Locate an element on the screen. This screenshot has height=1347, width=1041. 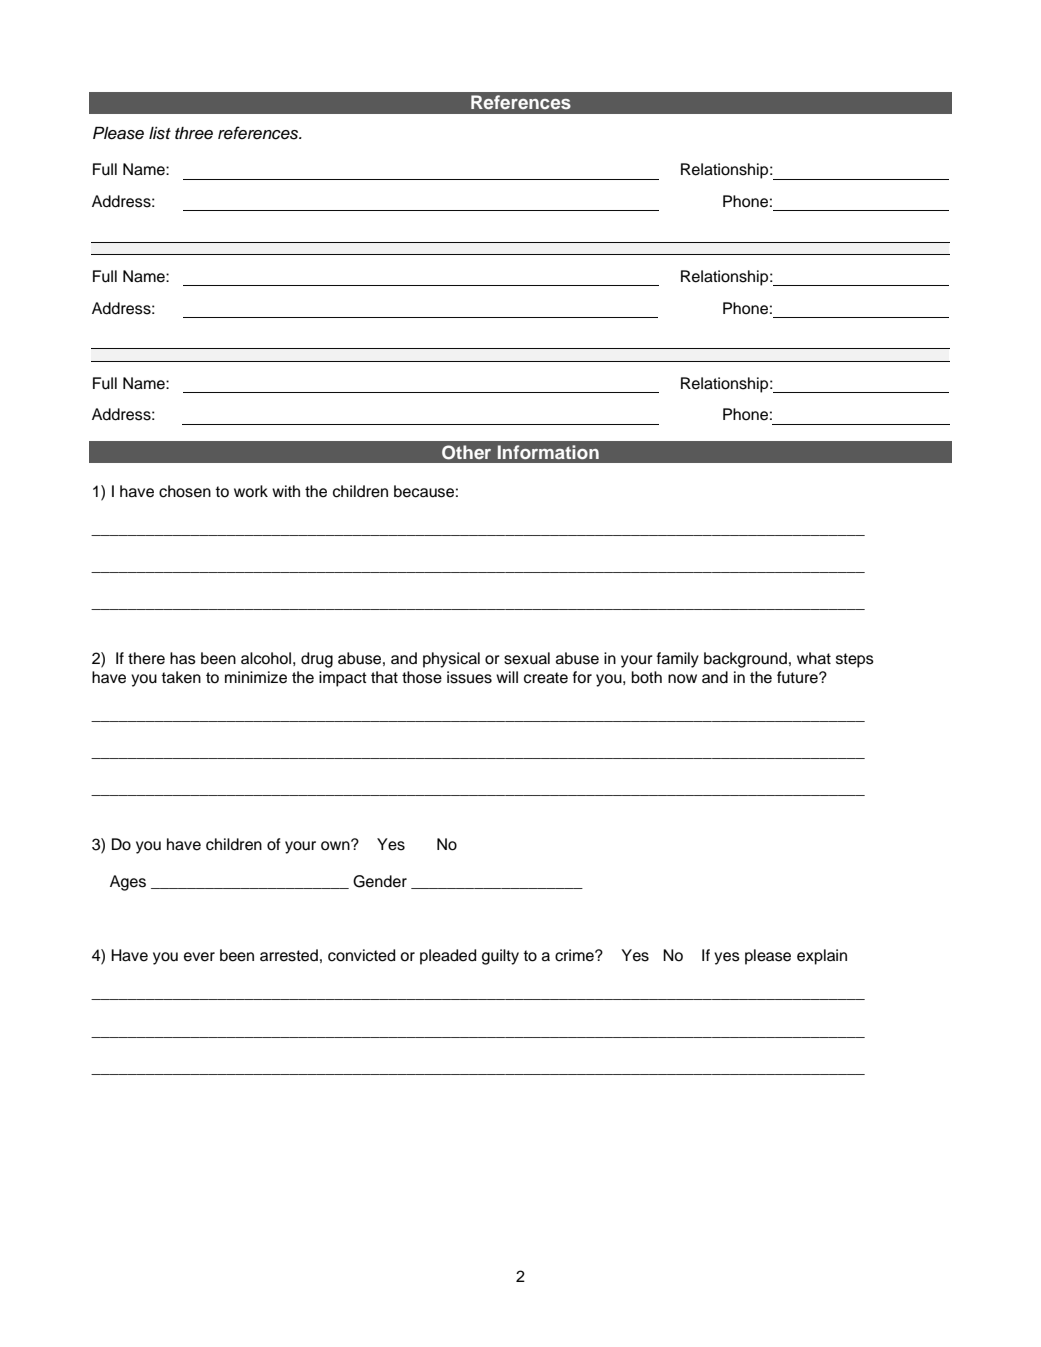
chosen is located at coordinates (185, 491).
